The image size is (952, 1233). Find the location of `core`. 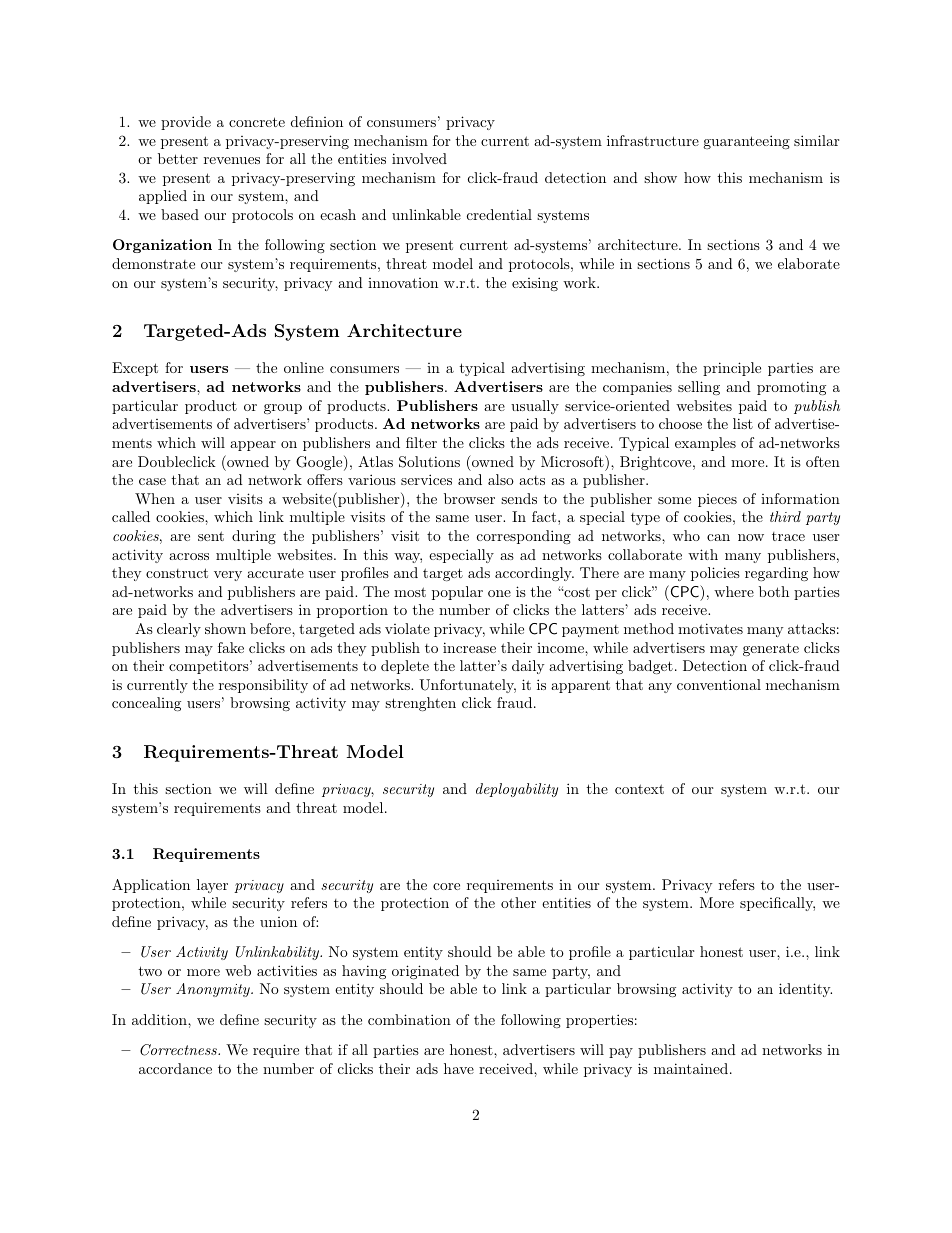

core is located at coordinates (446, 886).
